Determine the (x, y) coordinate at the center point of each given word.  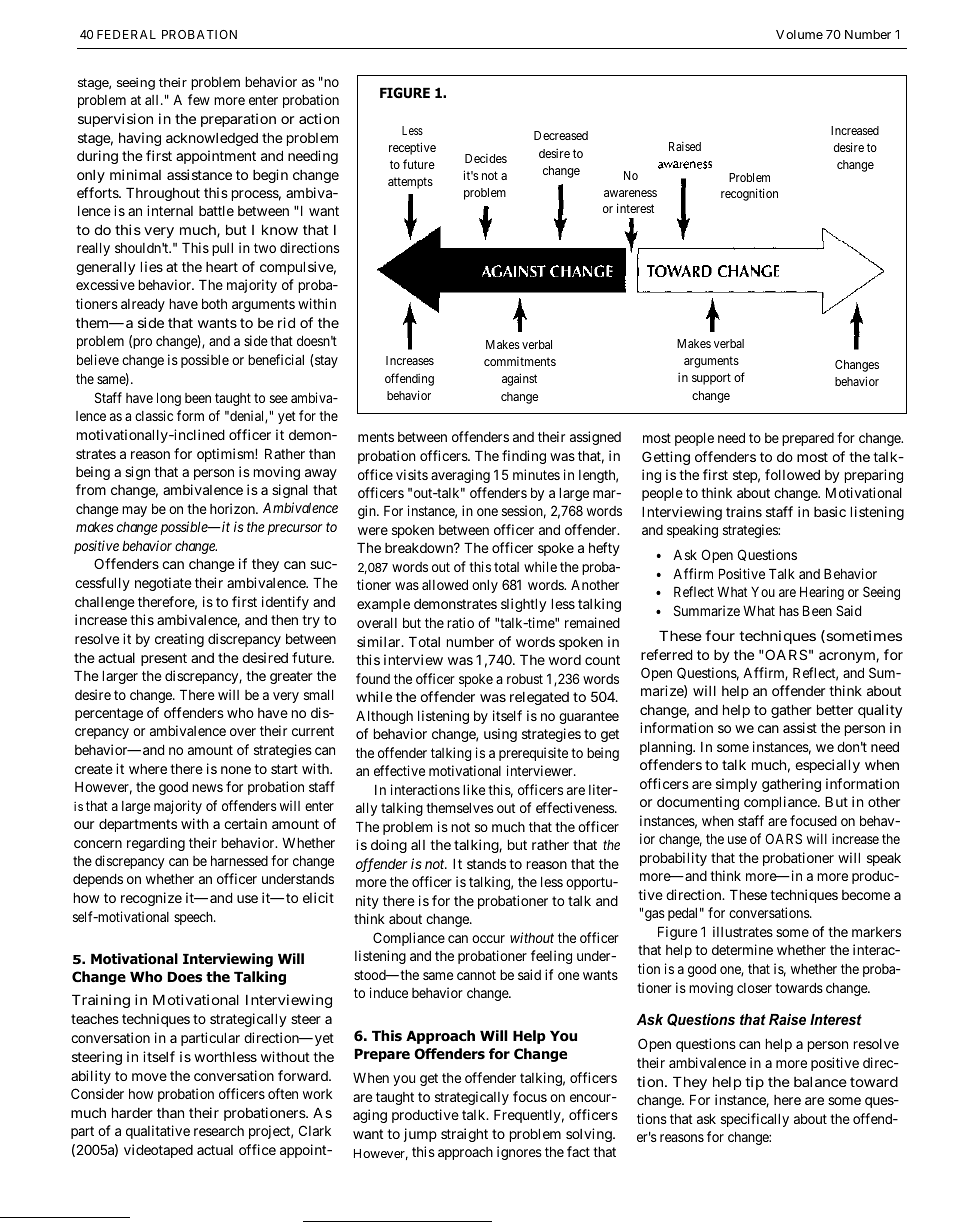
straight (464, 1135)
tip (754, 1083)
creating (179, 640)
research (219, 1130)
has (789, 611)
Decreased (561, 135)
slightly (523, 605)
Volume (799, 34)
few (199, 99)
